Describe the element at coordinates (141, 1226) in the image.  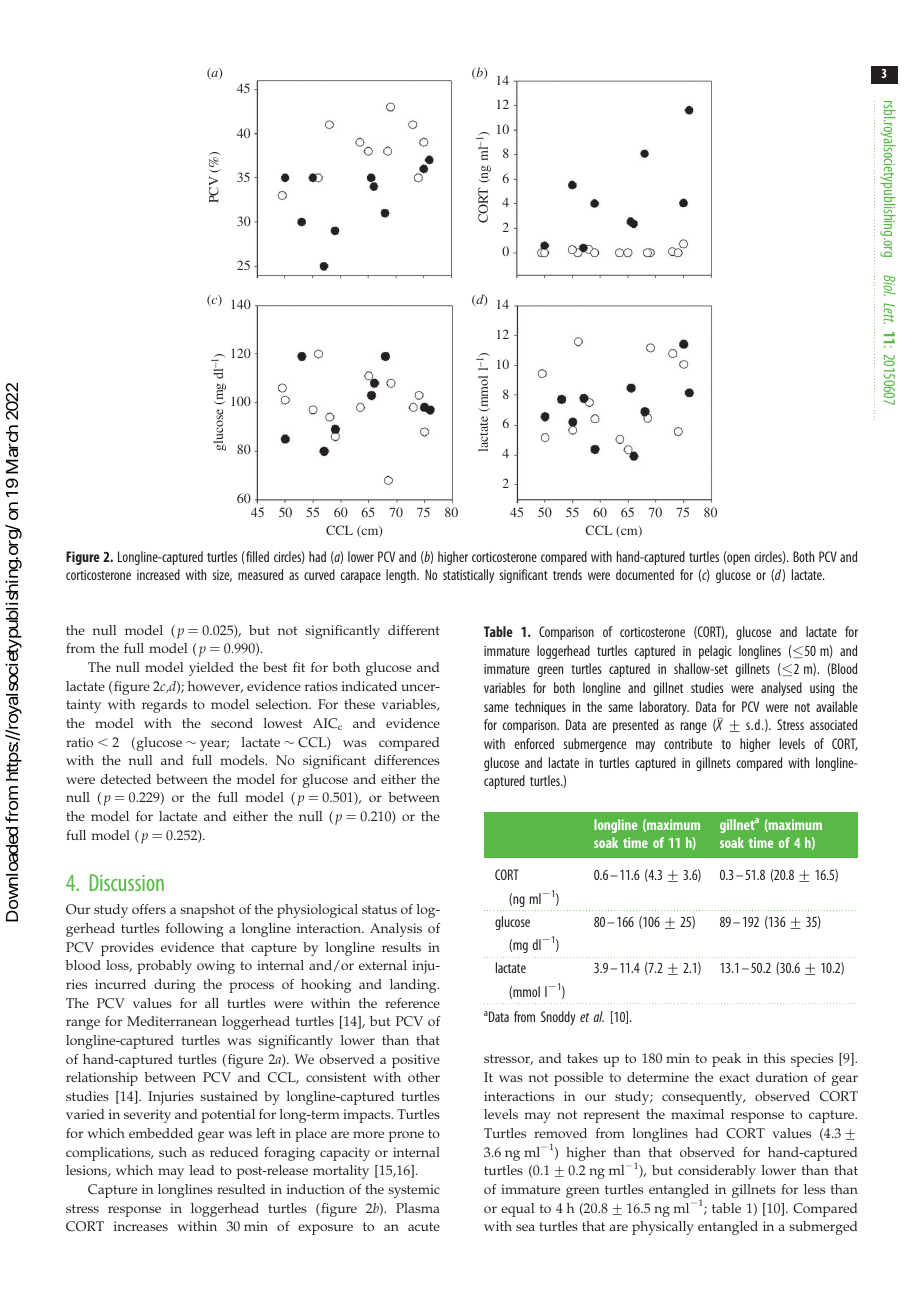
I see `increases` at that location.
